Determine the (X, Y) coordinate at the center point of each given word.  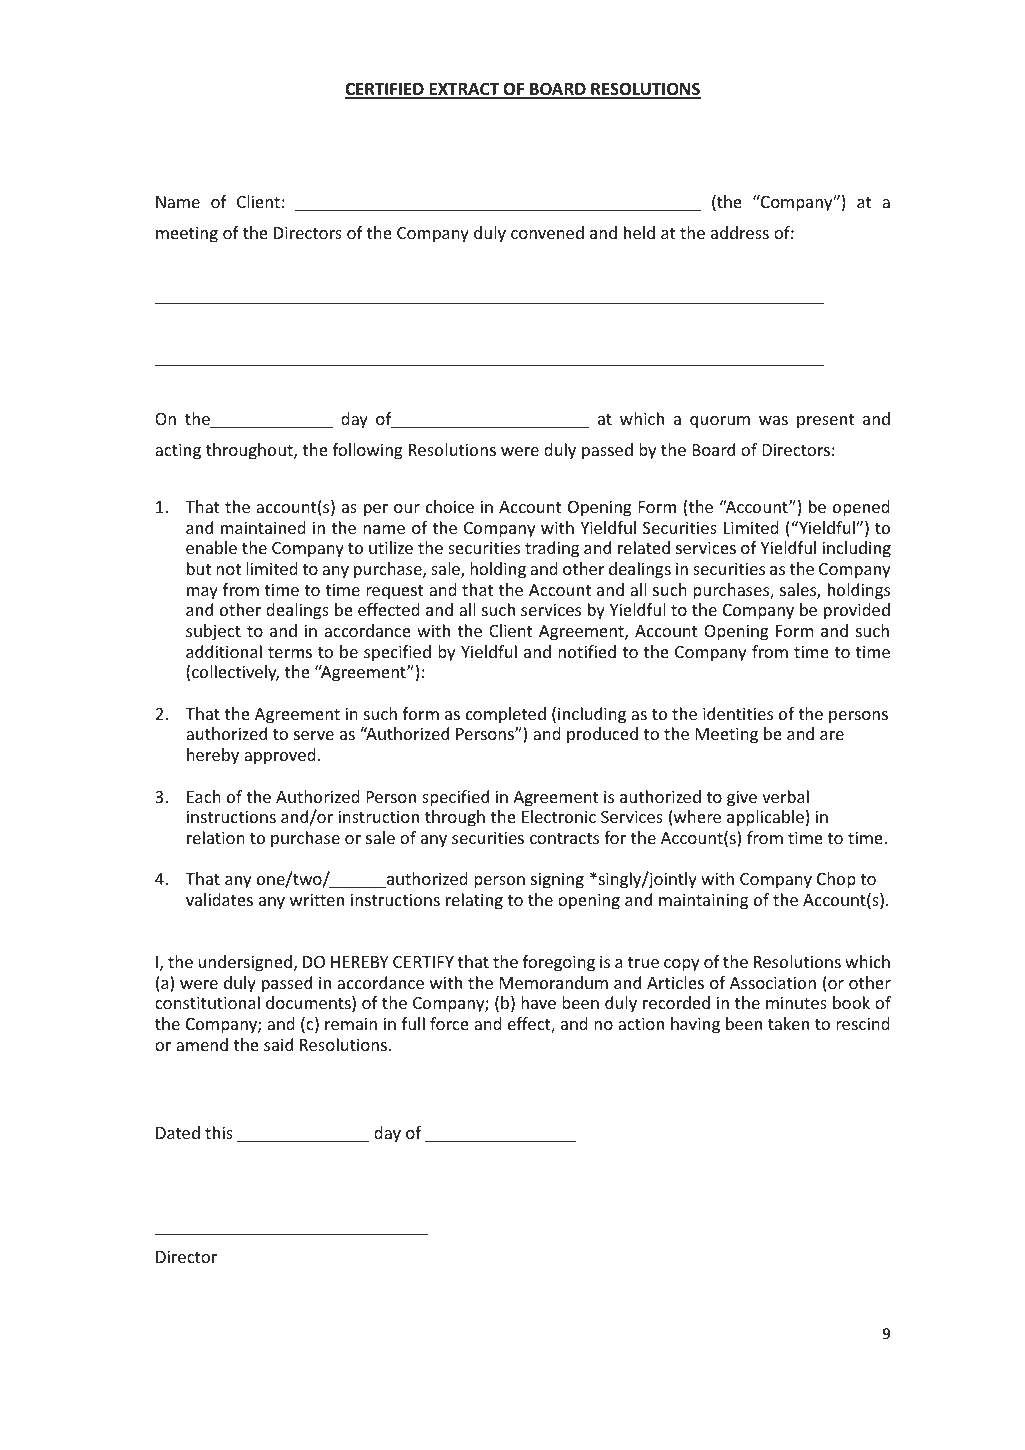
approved (280, 756)
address (740, 232)
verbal (785, 796)
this (219, 1132)
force (449, 1023)
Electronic (559, 816)
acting (178, 451)
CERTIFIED (385, 90)
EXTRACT (464, 90)
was (773, 420)
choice (450, 506)
